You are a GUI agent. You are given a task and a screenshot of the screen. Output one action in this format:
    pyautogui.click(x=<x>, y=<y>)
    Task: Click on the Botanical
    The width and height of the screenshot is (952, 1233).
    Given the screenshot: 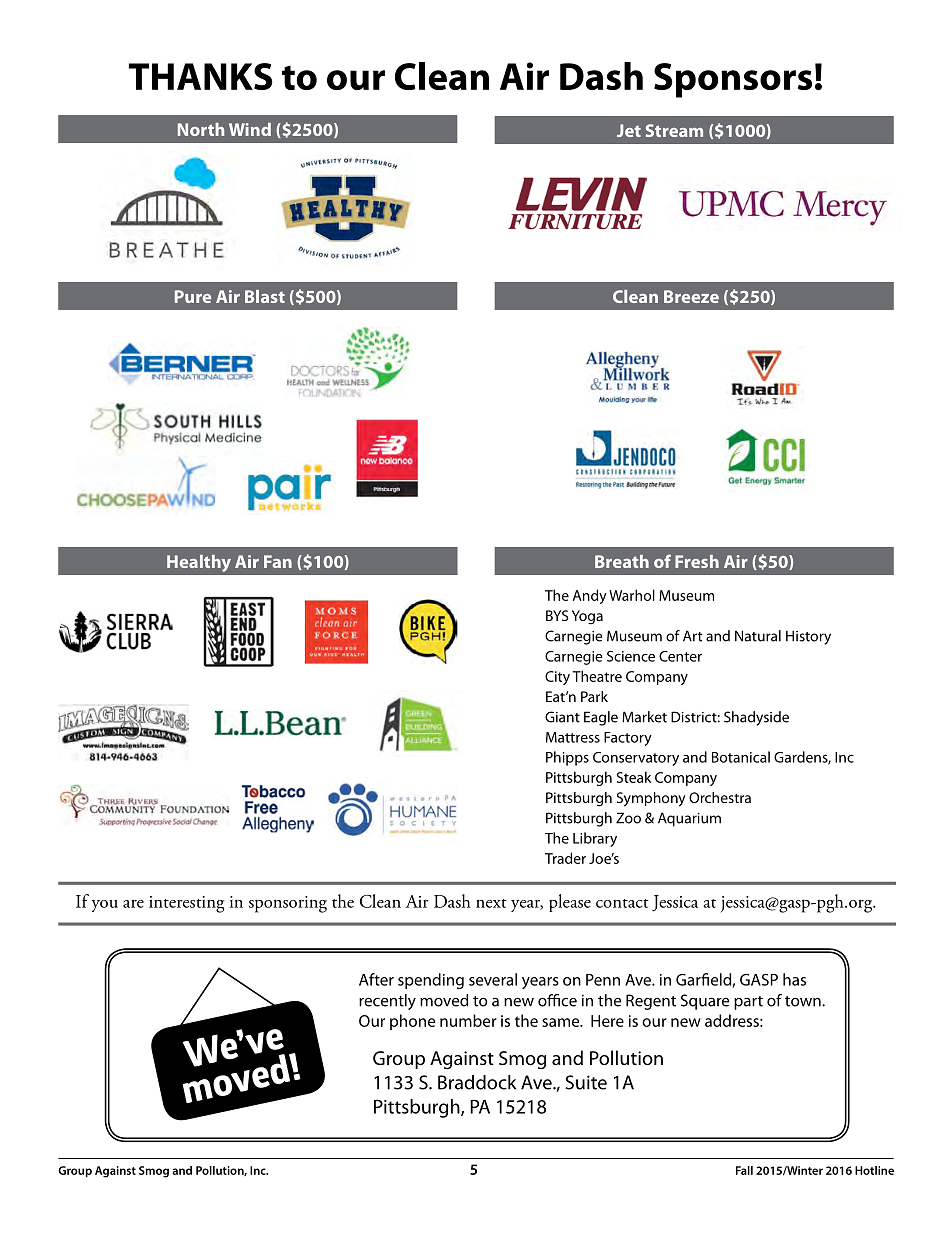 What is the action you would take?
    pyautogui.click(x=741, y=757)
